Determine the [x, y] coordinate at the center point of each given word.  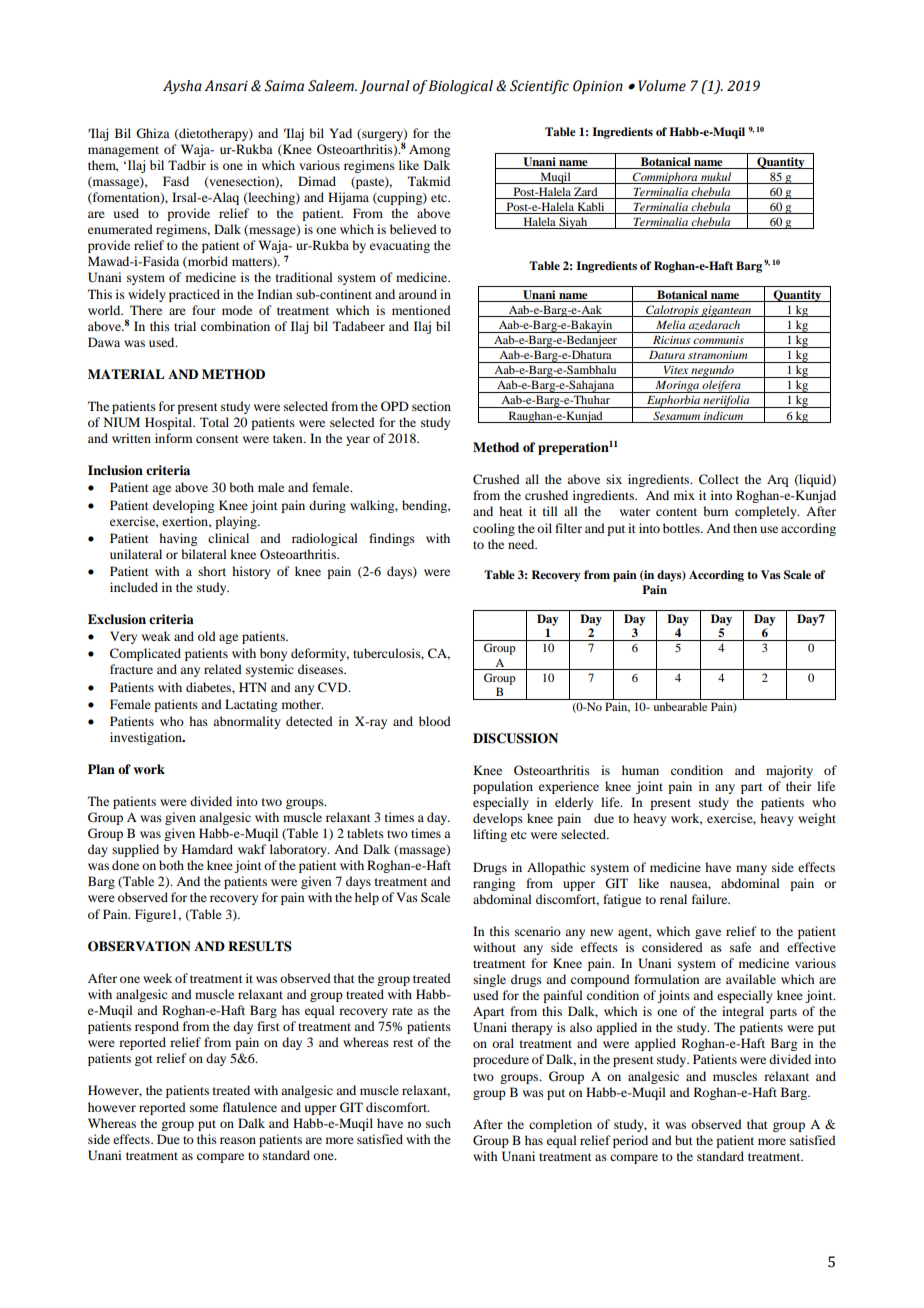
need [522, 544]
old [207, 636]
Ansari [226, 86]
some [204, 1108]
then [745, 528]
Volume [662, 86]
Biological [461, 87]
